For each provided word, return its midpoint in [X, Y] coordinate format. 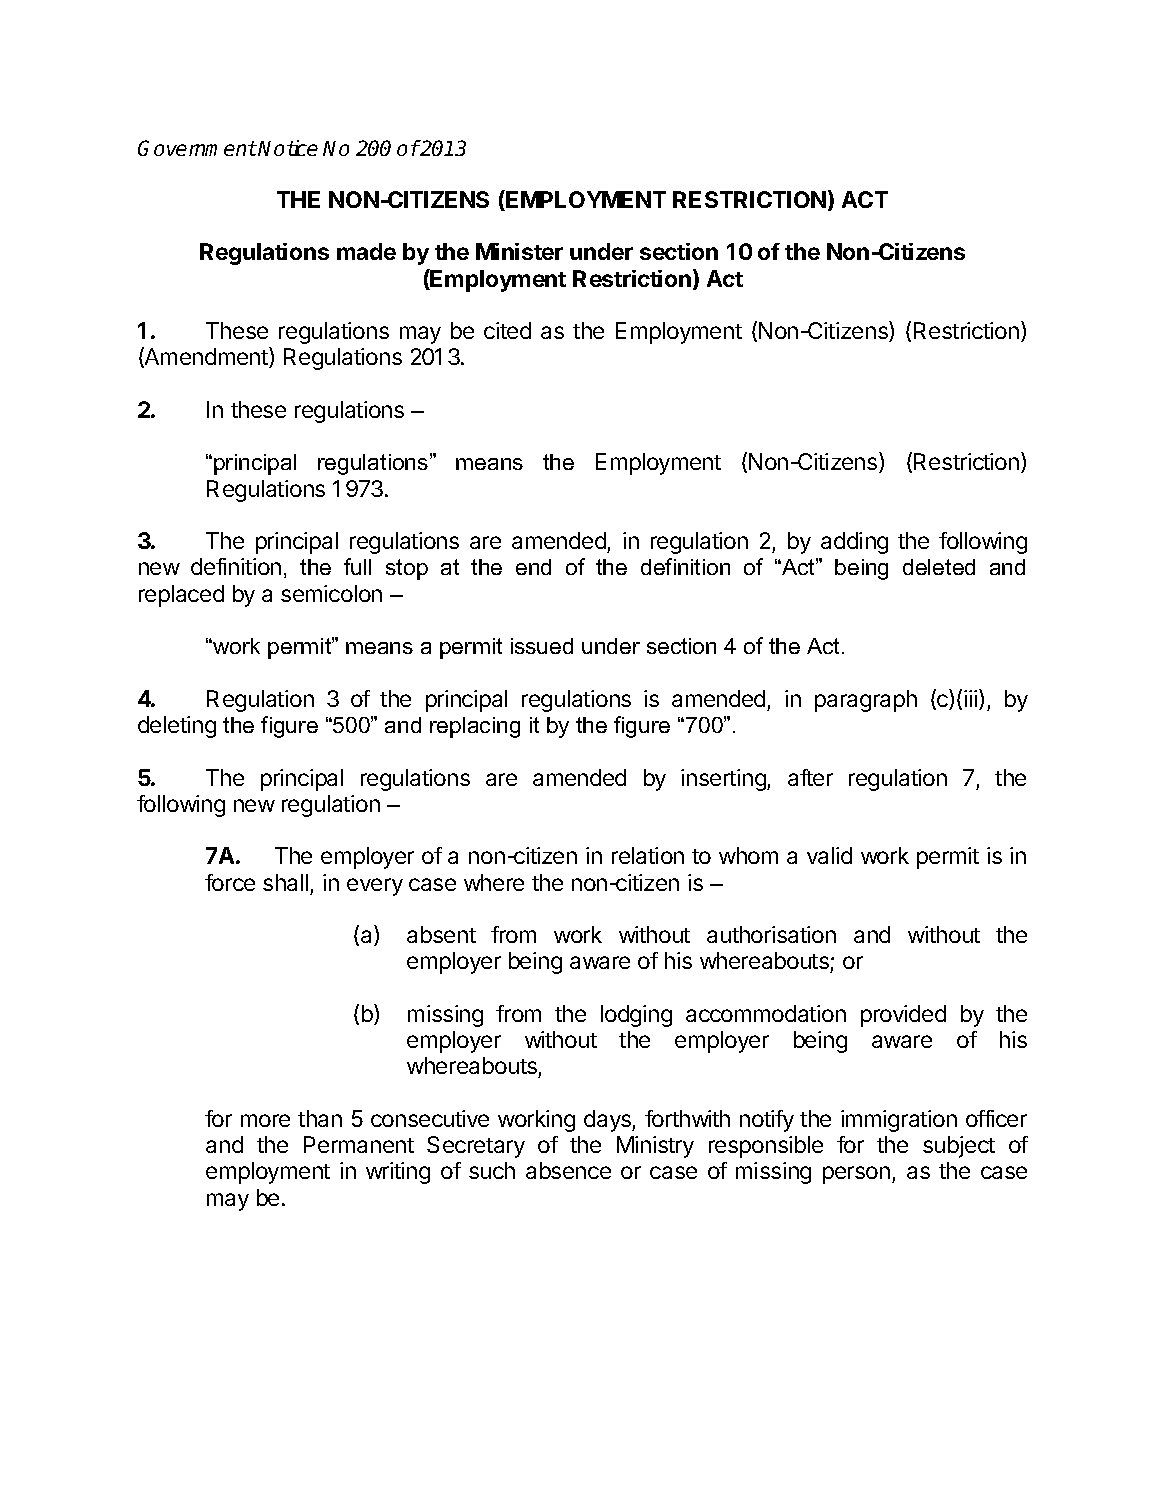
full [357, 566]
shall [285, 882]
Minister [519, 251]
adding [854, 543]
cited [507, 330]
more [265, 1120]
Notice [288, 148]
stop [407, 569]
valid [829, 855]
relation [648, 855]
